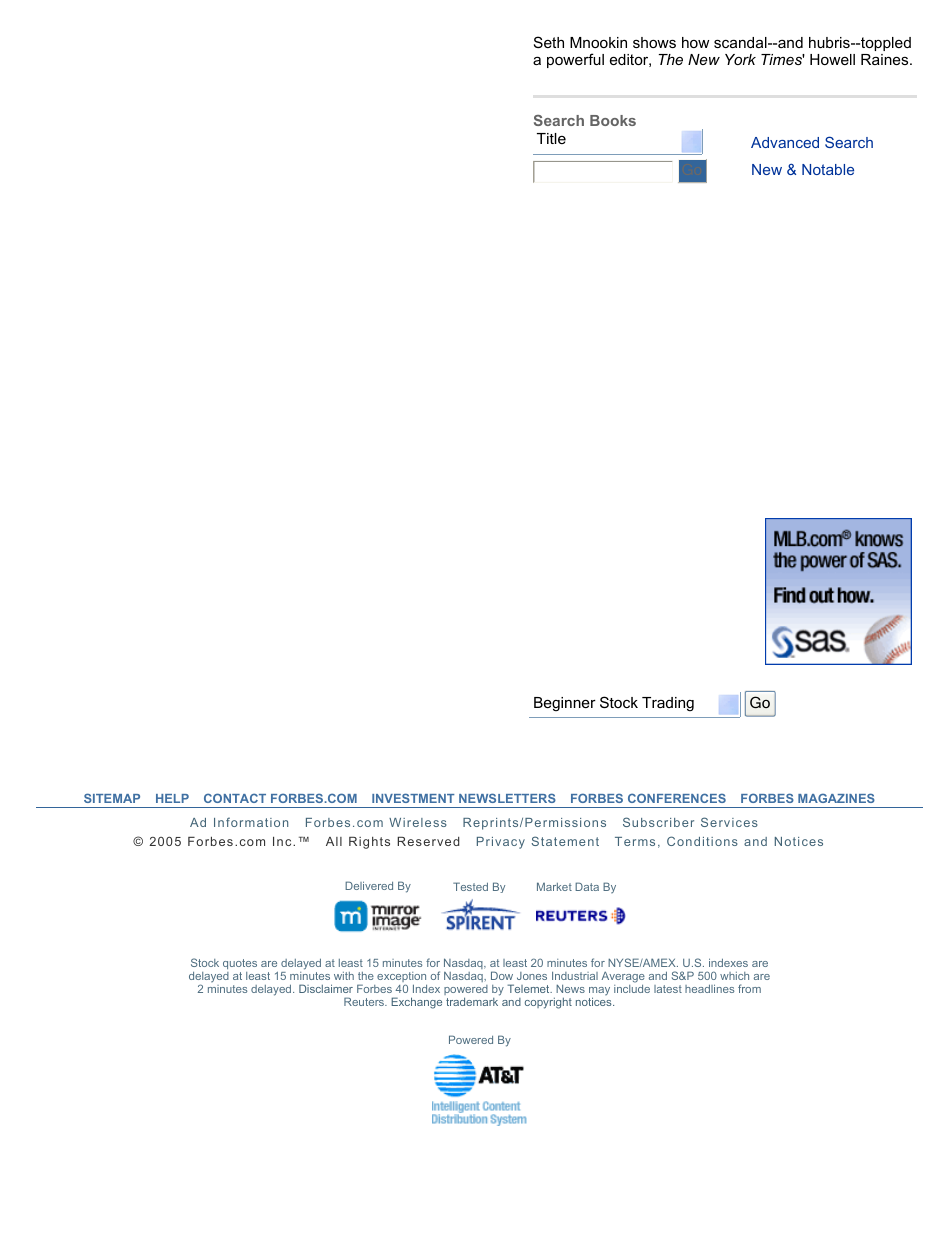 The height and width of the image is (1233, 952). I want to click on powerful, so click(575, 60).
